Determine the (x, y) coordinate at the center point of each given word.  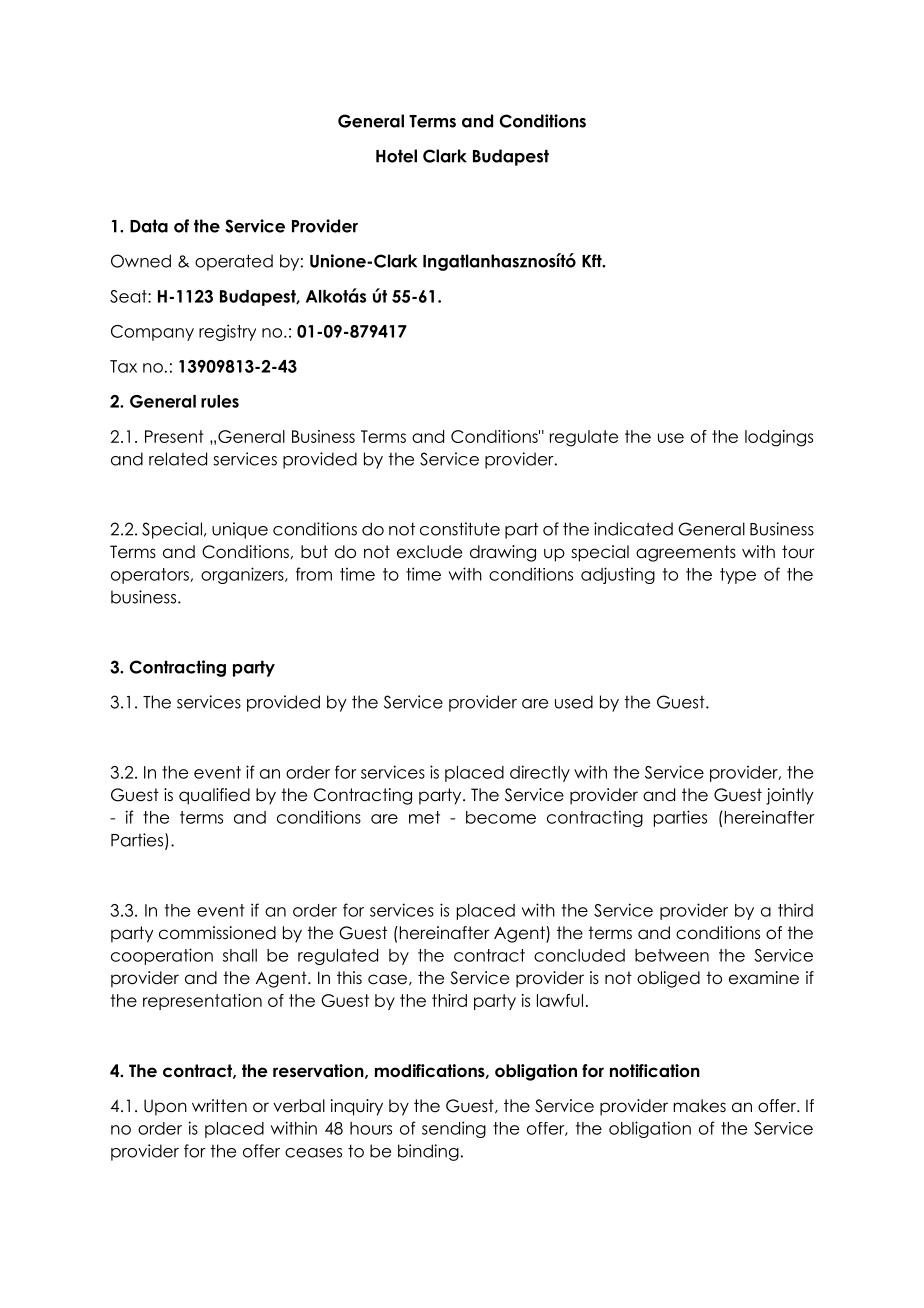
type (738, 576)
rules (220, 401)
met (424, 817)
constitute (460, 529)
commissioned (217, 933)
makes (699, 1106)
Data (149, 226)
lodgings (779, 438)
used (574, 702)
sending (454, 1129)
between (672, 955)
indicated (633, 529)
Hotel (396, 156)
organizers (243, 575)
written (219, 1106)
